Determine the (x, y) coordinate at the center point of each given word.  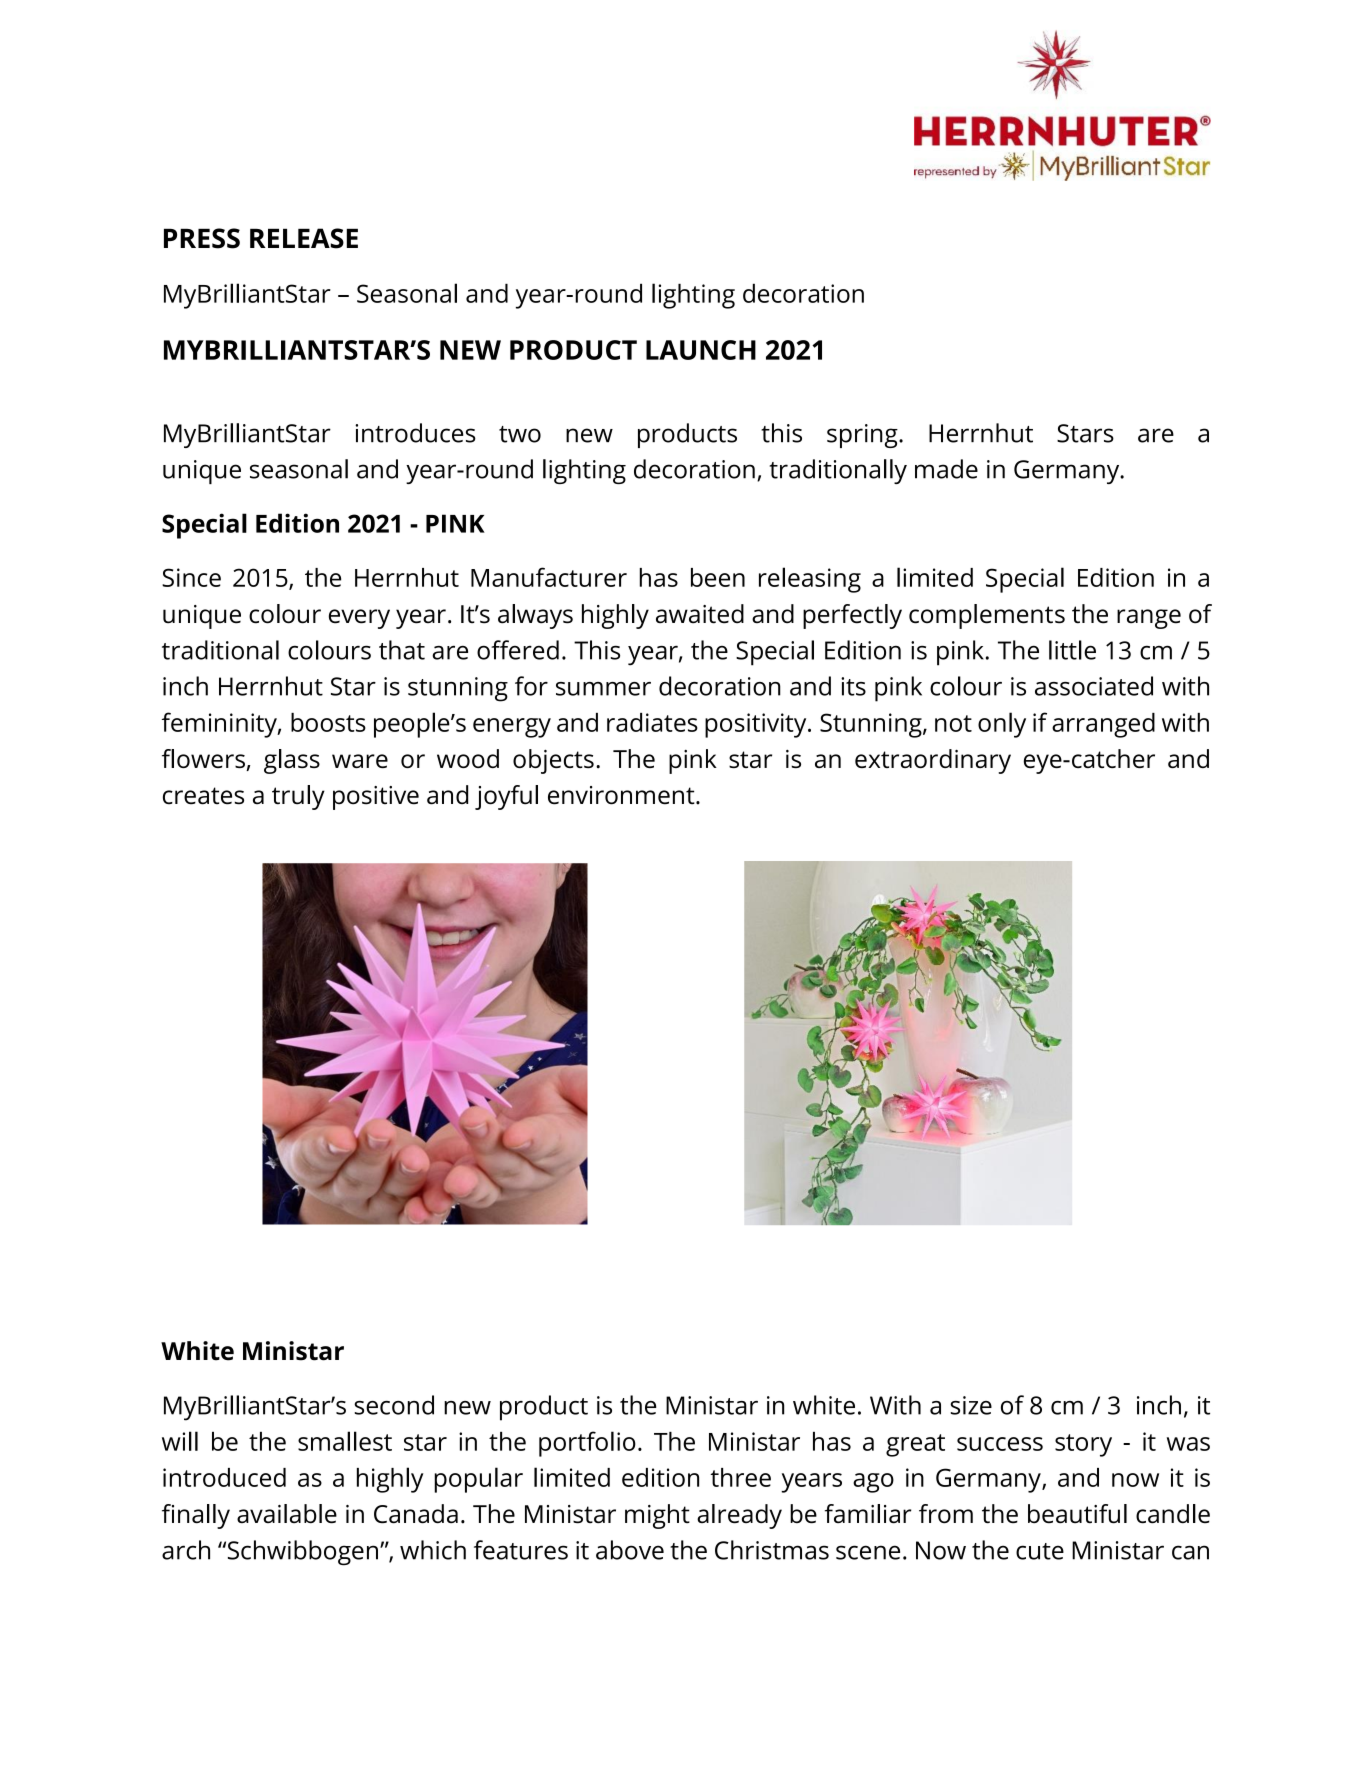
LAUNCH (701, 350)
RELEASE (304, 238)
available (287, 1514)
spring (863, 436)
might (657, 1516)
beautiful (1077, 1514)
